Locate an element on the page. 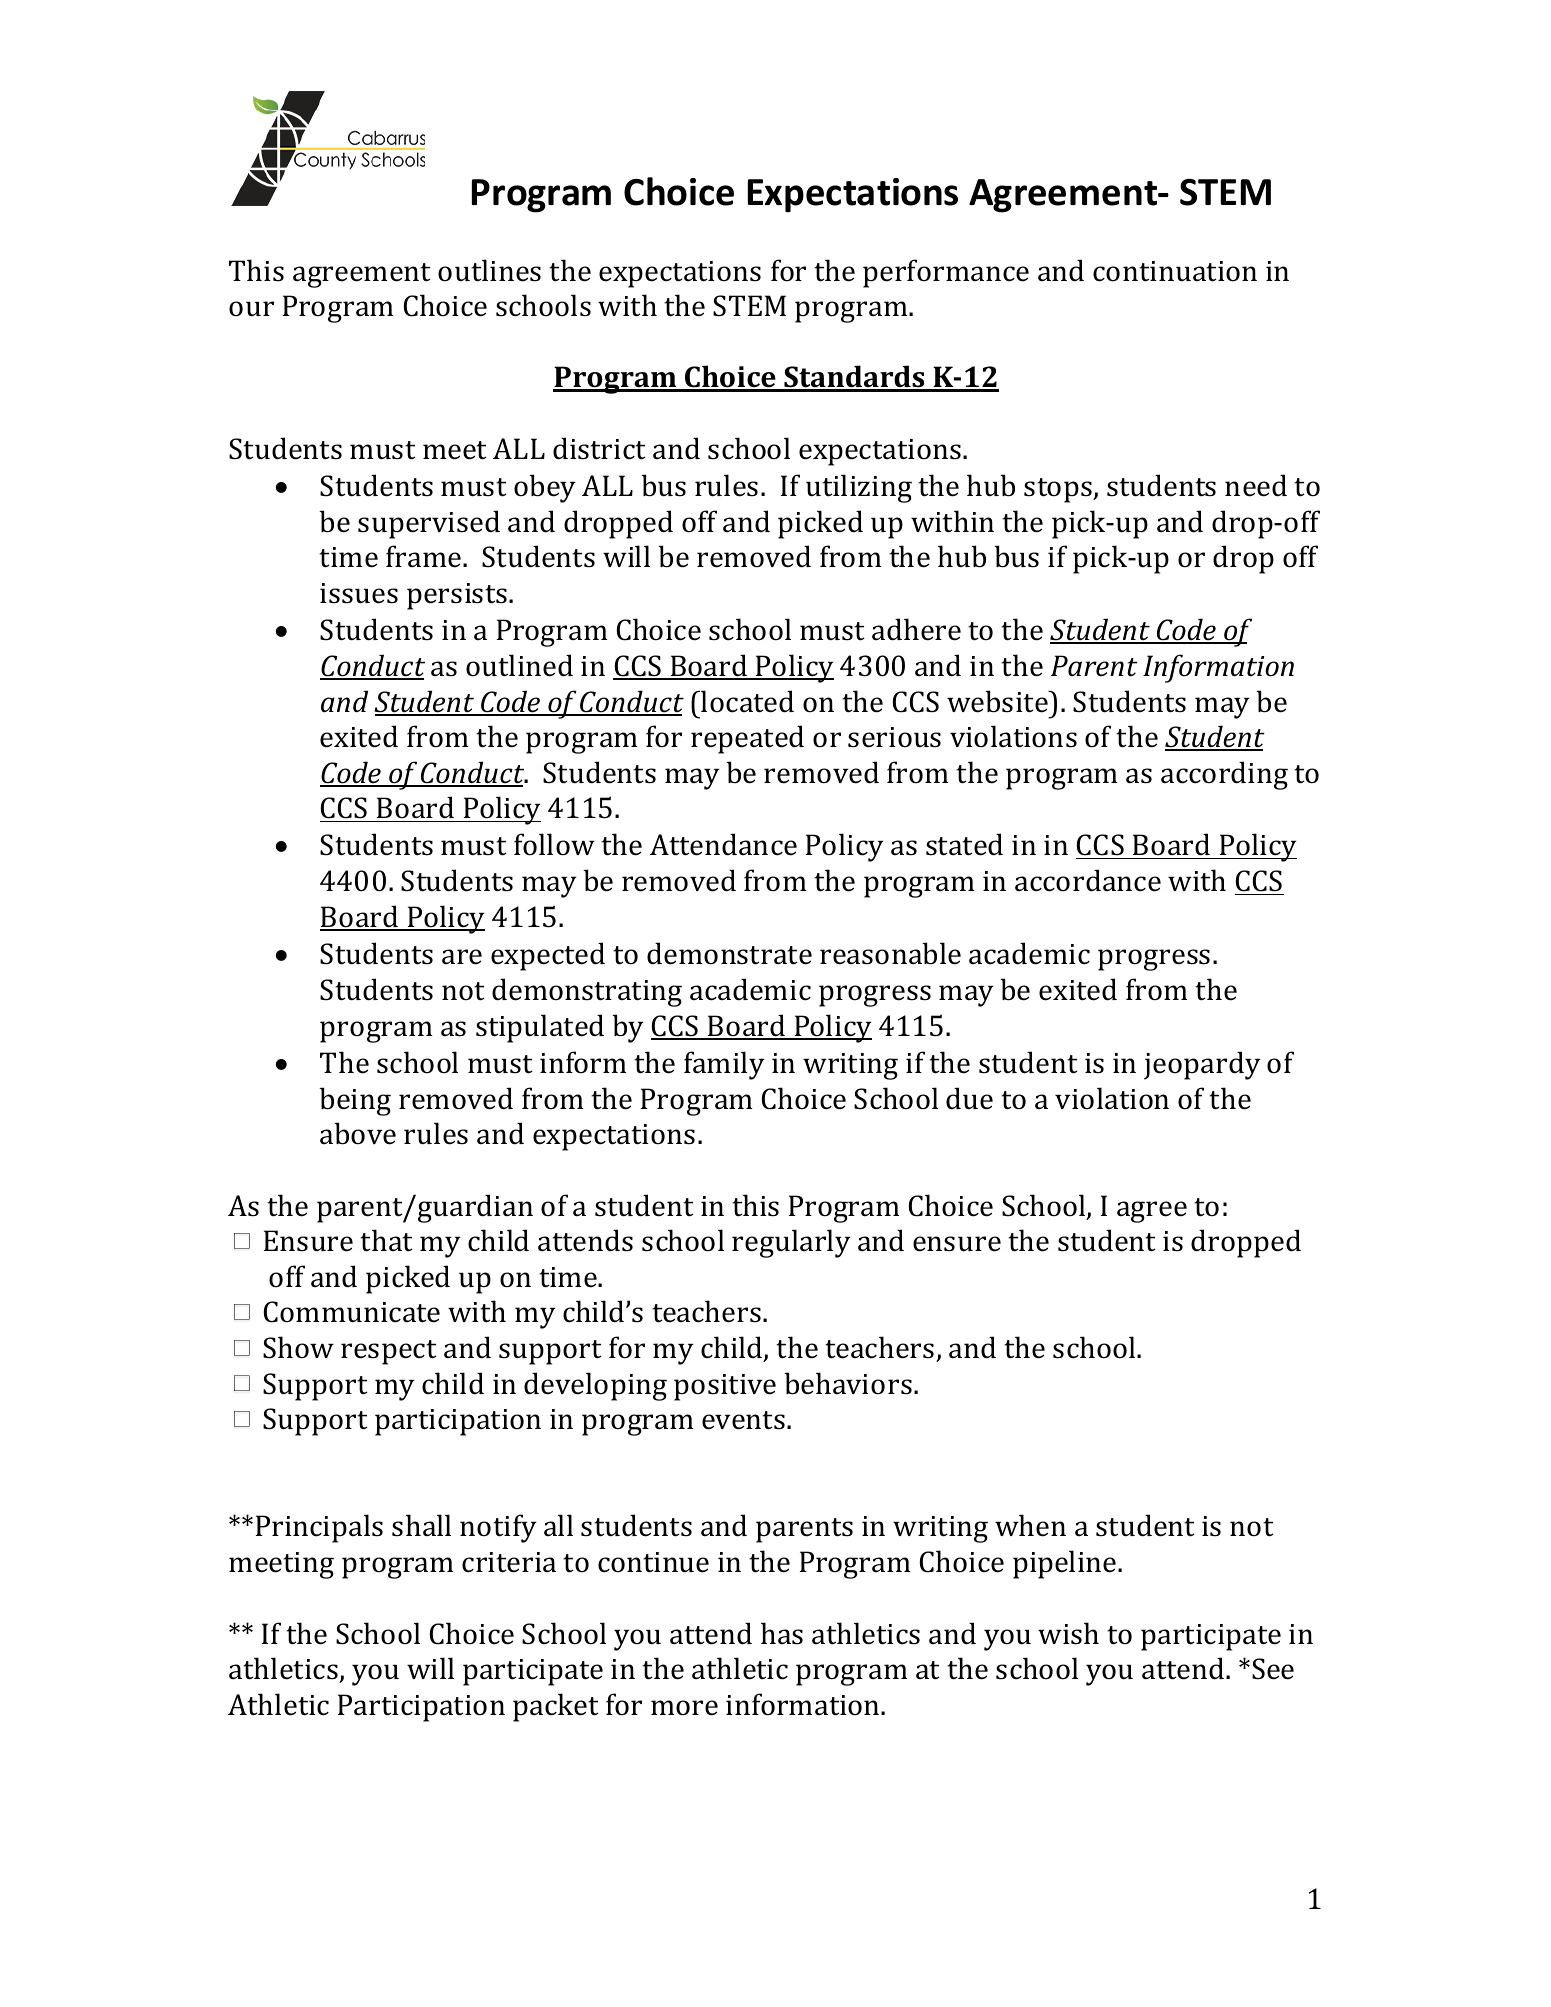 This document has width=1551, height=2007. issues is located at coordinates (359, 593).
